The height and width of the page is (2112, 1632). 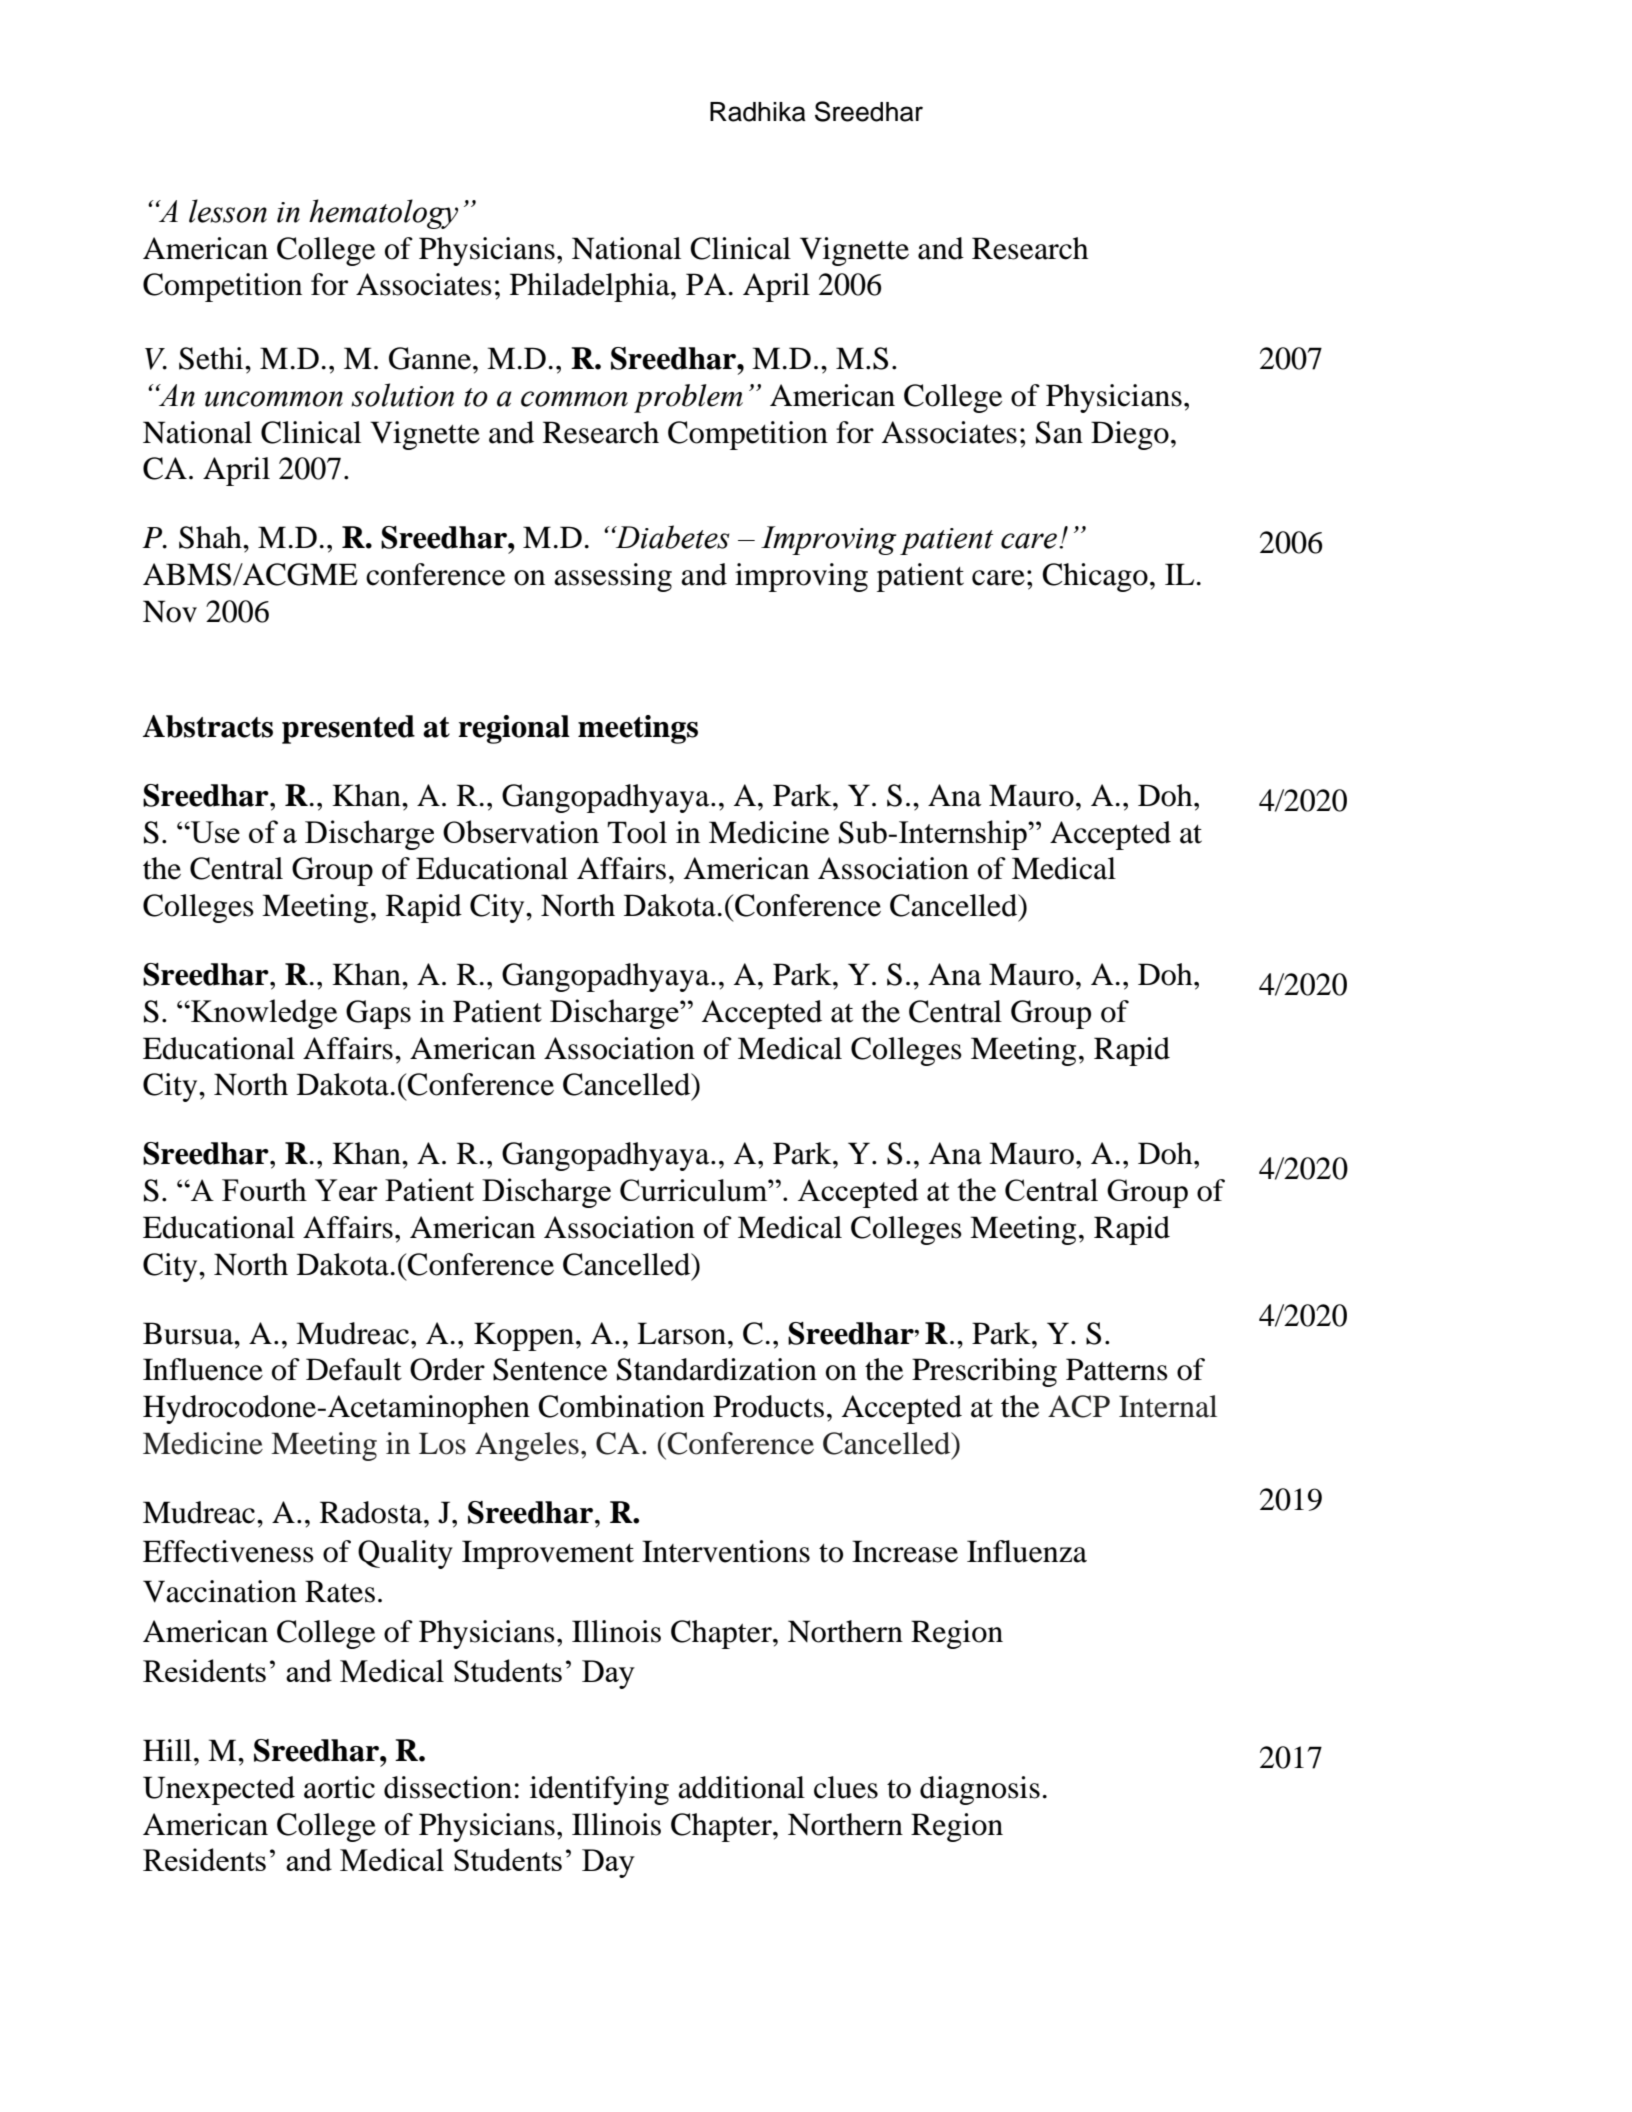 I want to click on Patterns, so click(x=1117, y=1369).
